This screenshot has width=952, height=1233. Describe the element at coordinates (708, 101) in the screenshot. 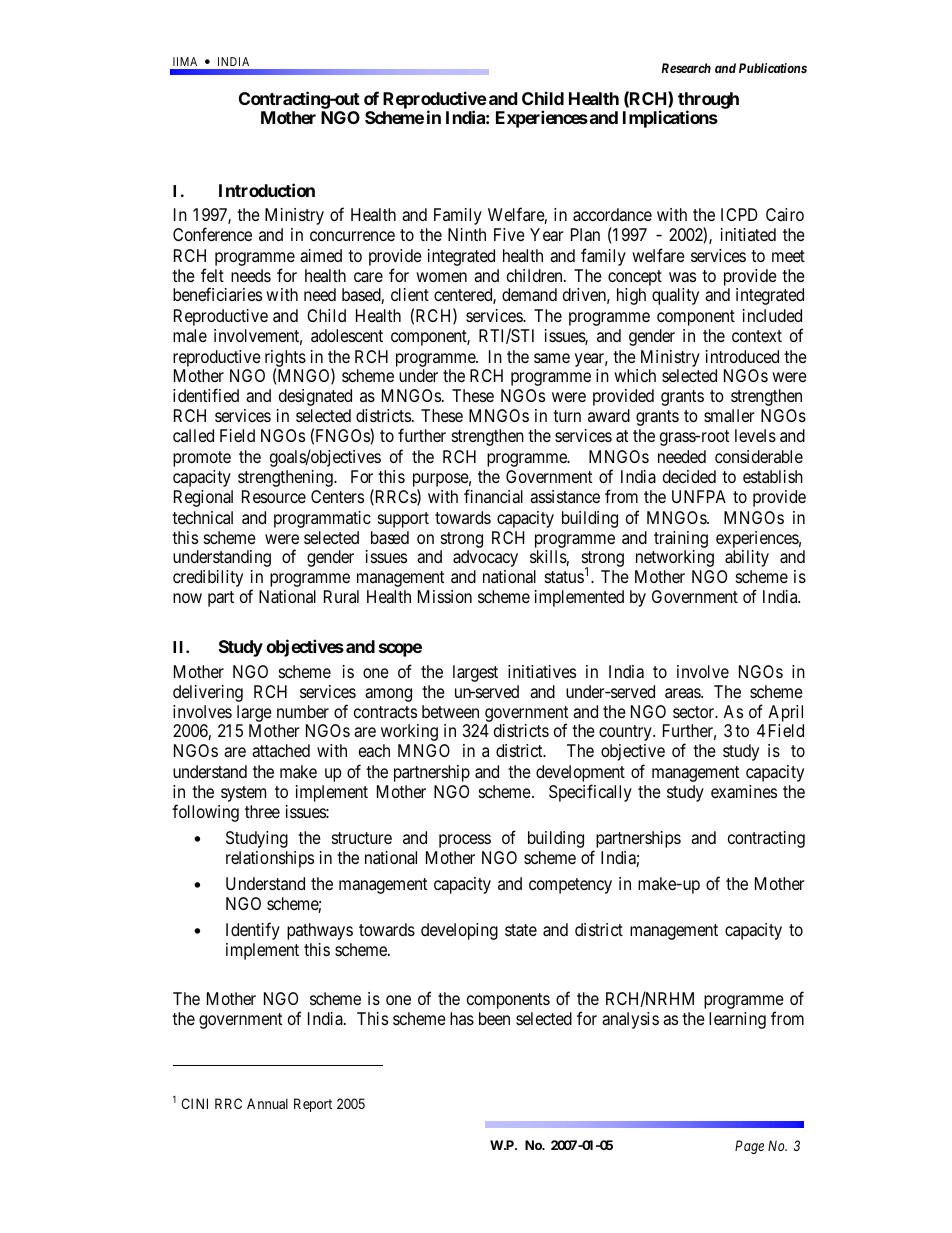

I see `through` at that location.
